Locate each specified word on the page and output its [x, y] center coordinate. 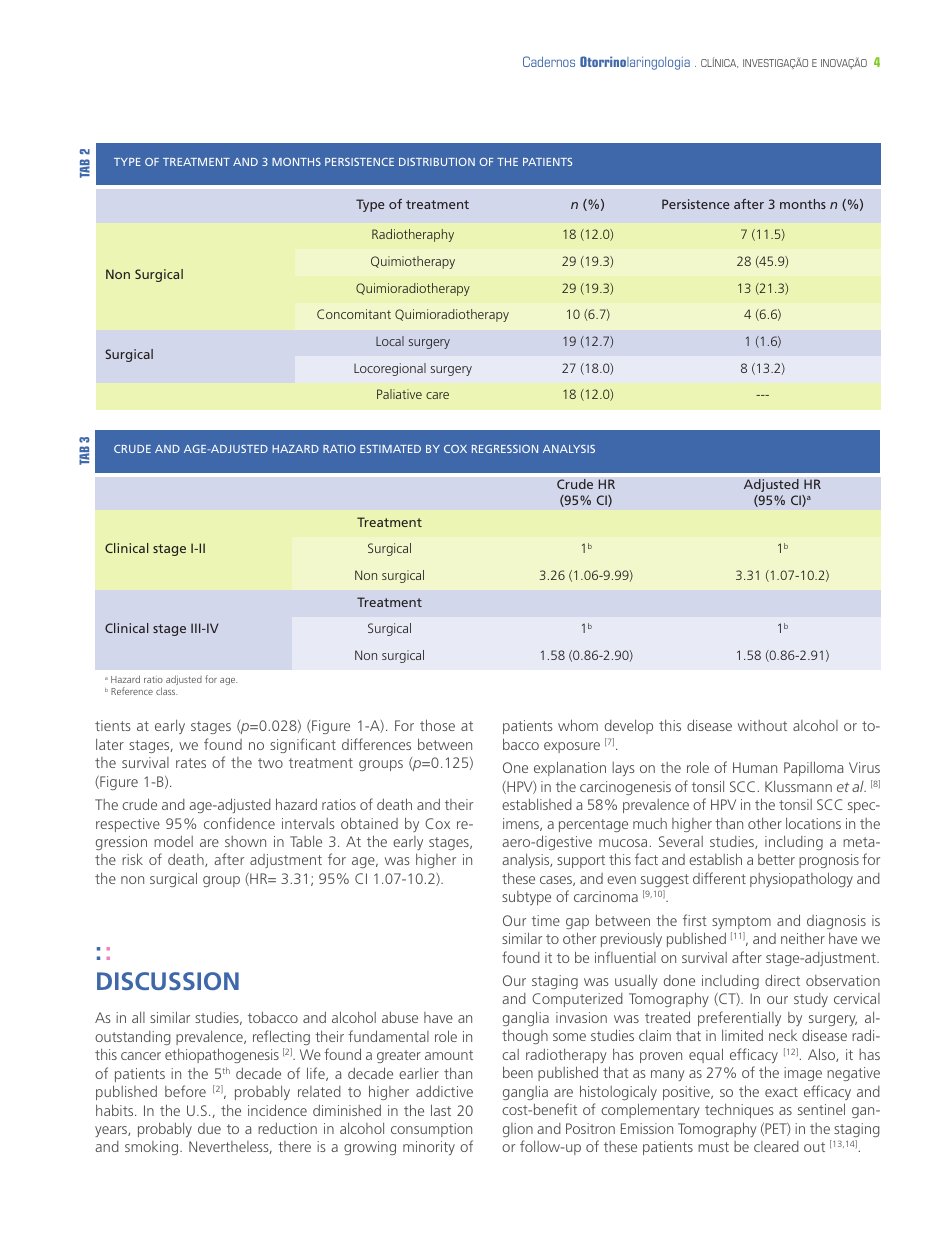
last [441, 1110]
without [762, 725]
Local [390, 341]
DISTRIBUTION [437, 162]
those [437, 725]
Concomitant [354, 314]
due [209, 1128]
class [166, 691]
